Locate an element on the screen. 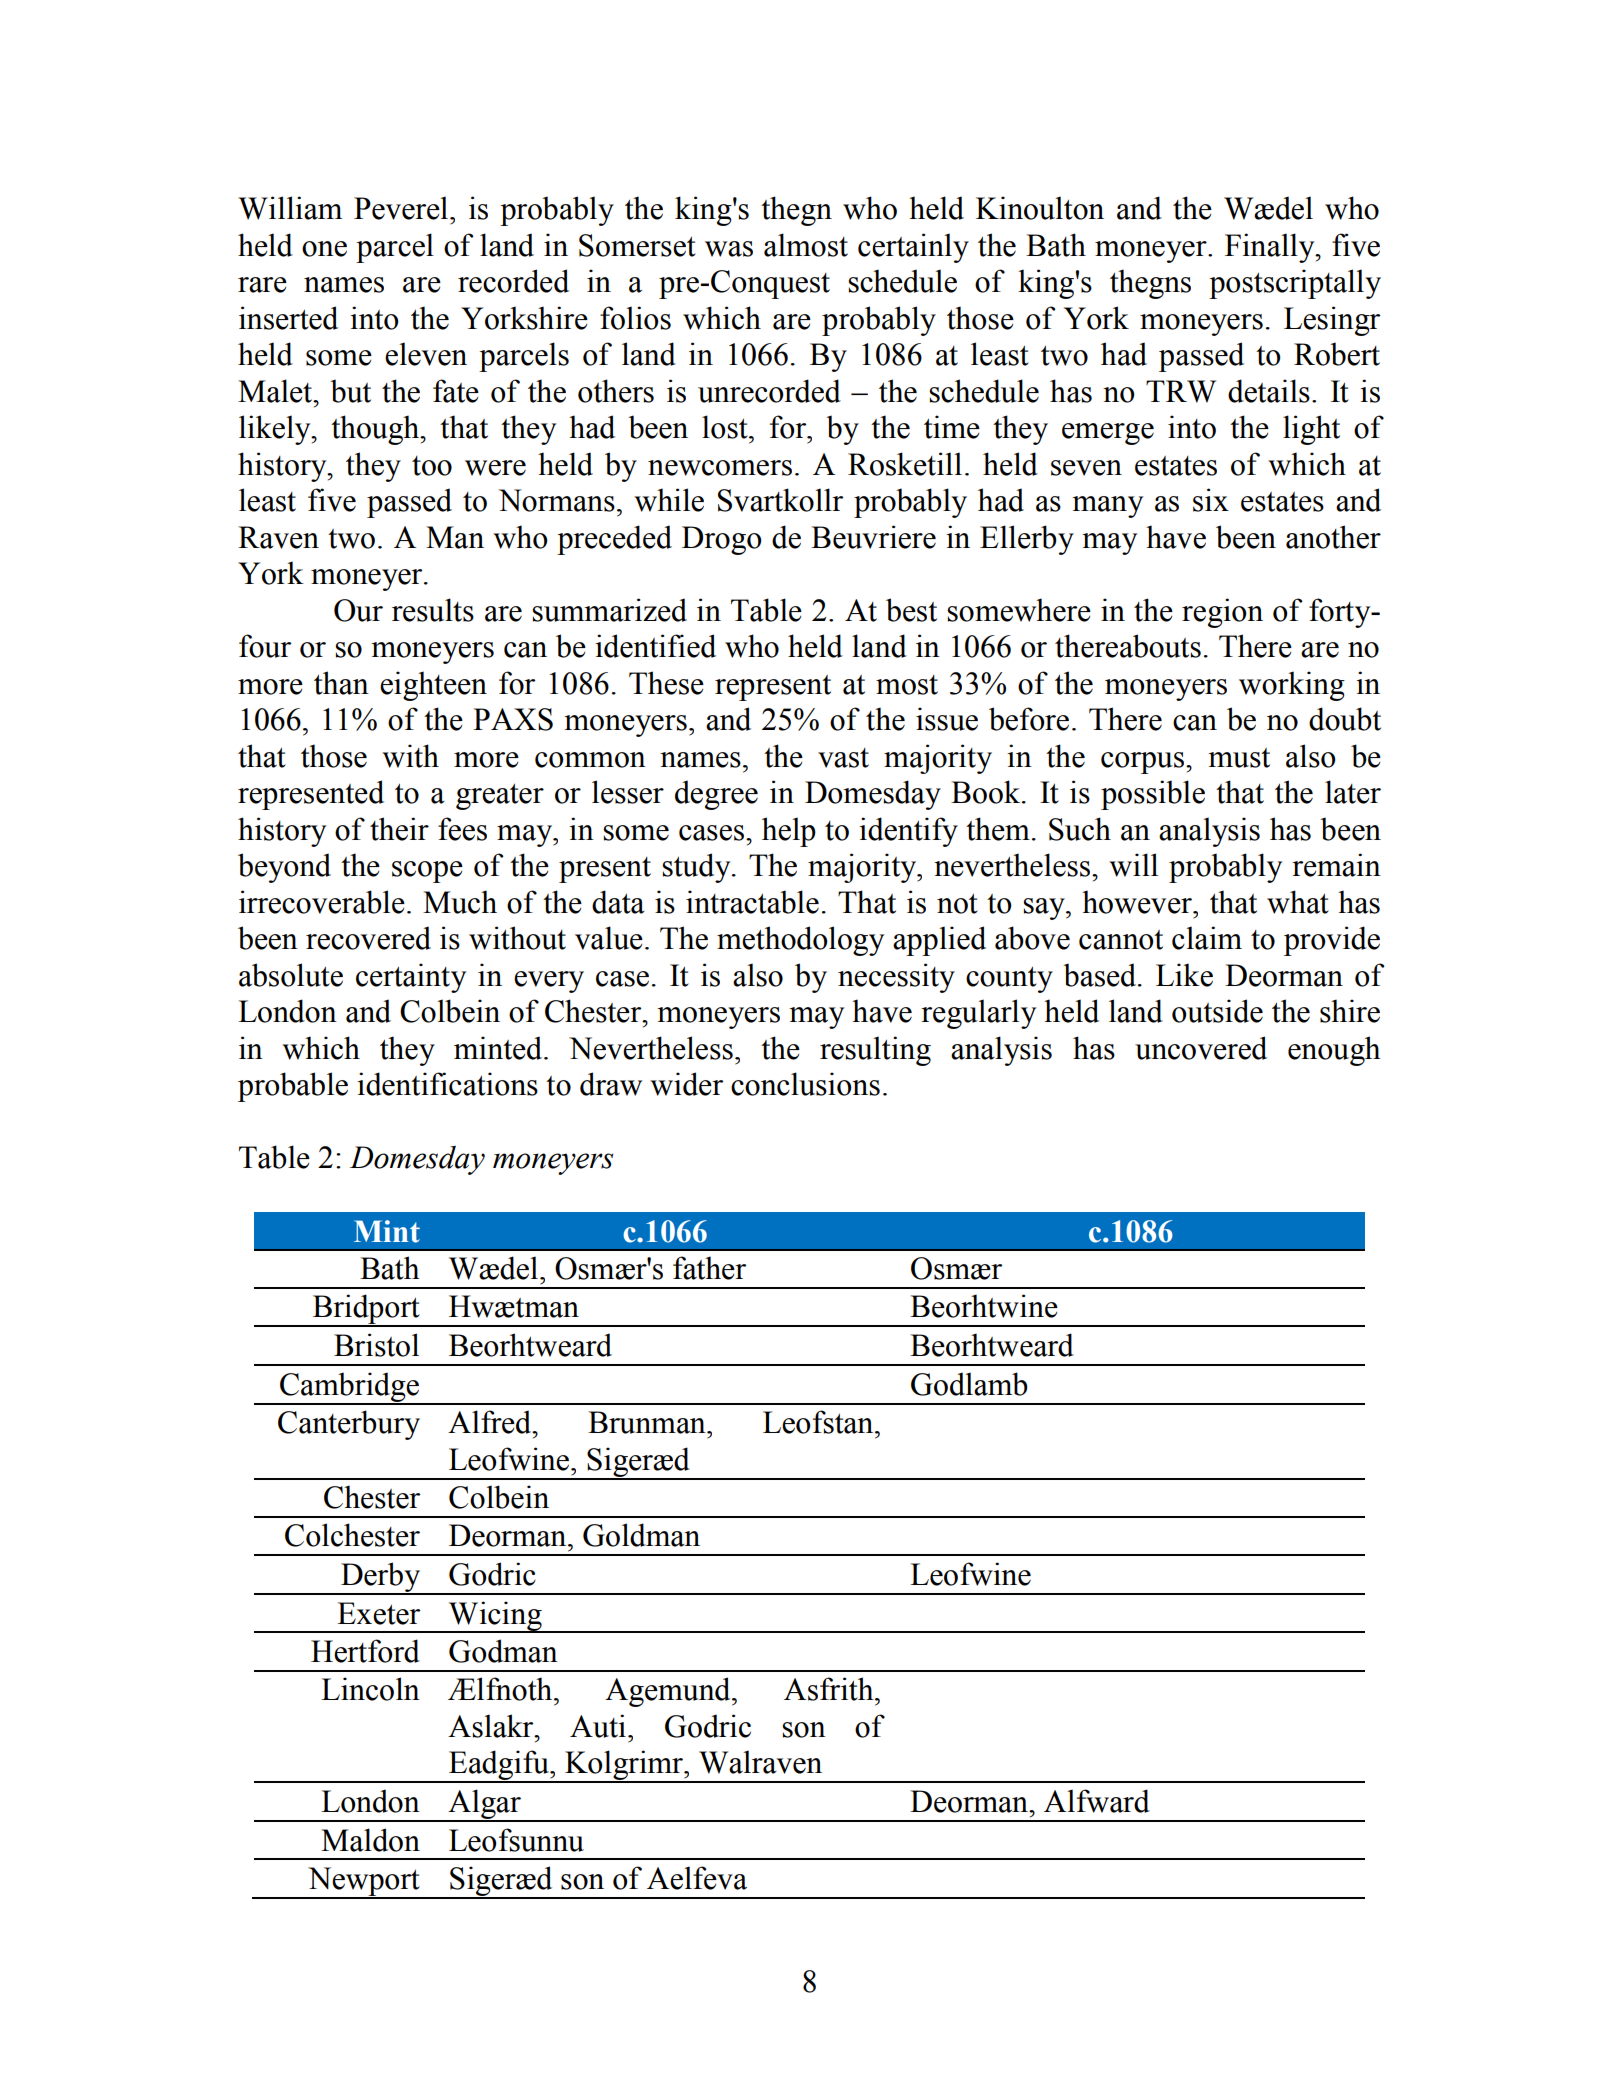  was is located at coordinates (729, 249).
